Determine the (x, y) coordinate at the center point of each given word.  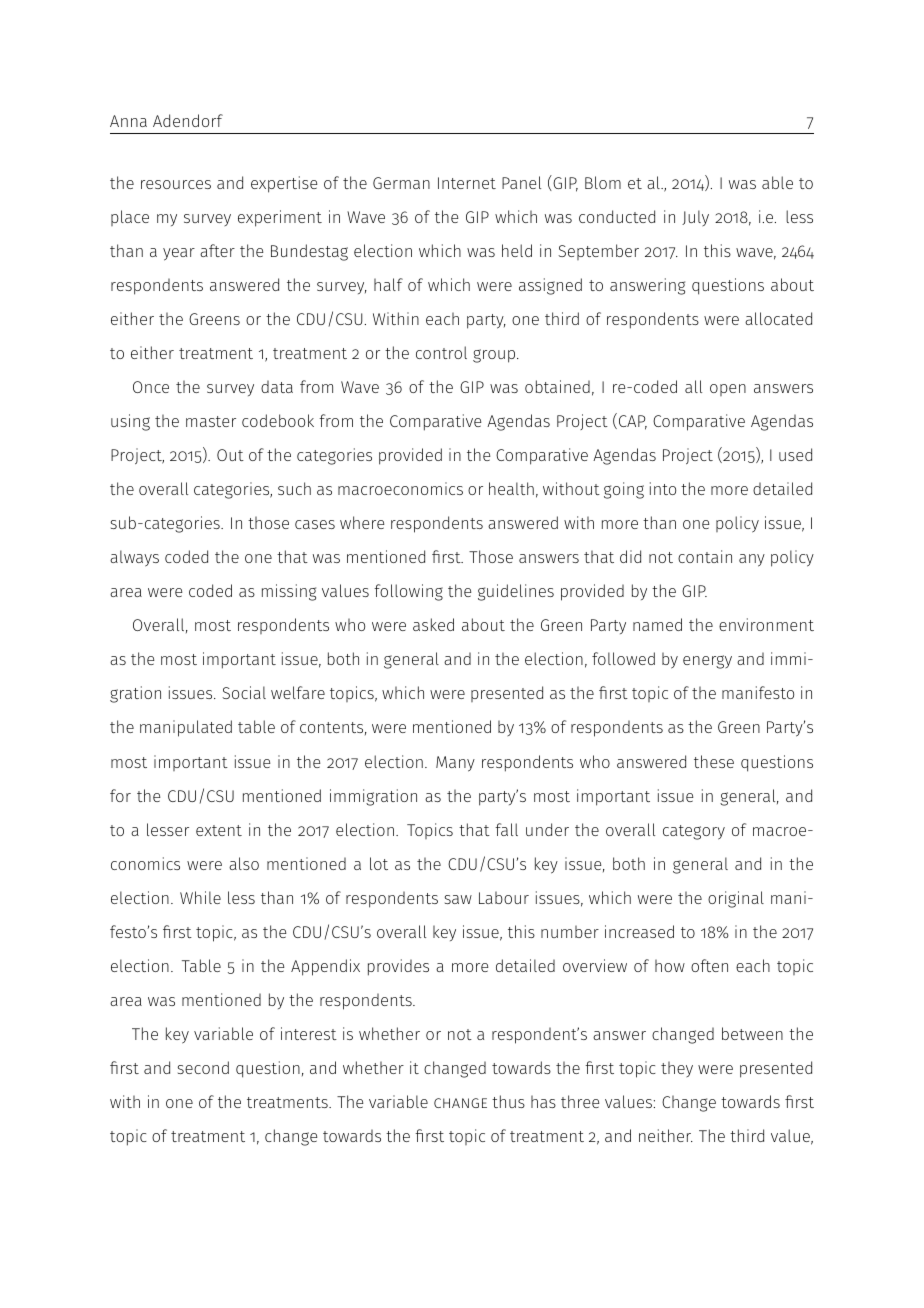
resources (176, 184)
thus (508, 1101)
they (677, 1069)
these (714, 761)
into (663, 488)
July (695, 218)
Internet (467, 183)
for (120, 795)
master (211, 421)
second (203, 1067)
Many (455, 764)
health (511, 488)
